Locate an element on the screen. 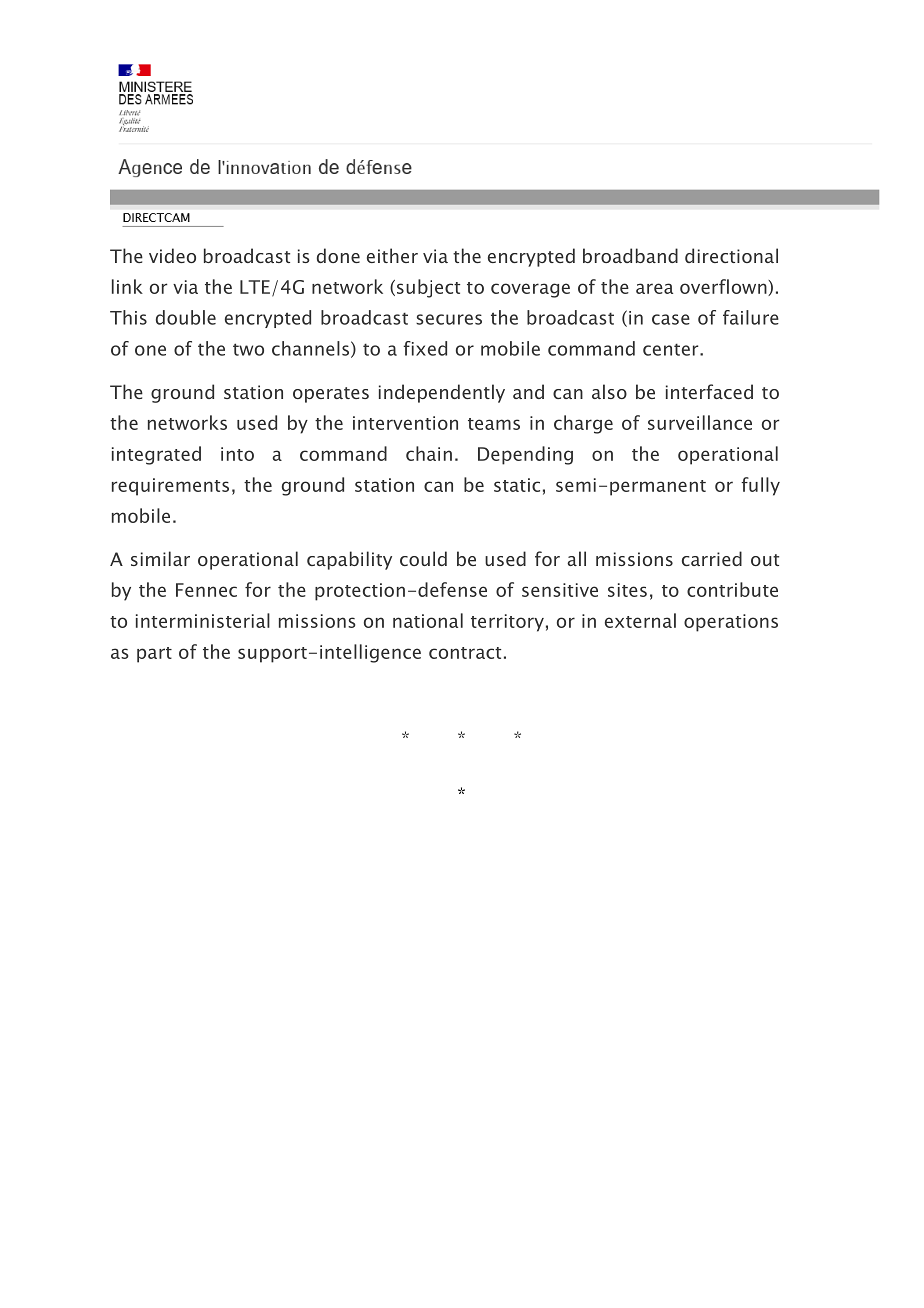 Image resolution: width=924 pixels, height=1308 pixels. either is located at coordinates (392, 255).
